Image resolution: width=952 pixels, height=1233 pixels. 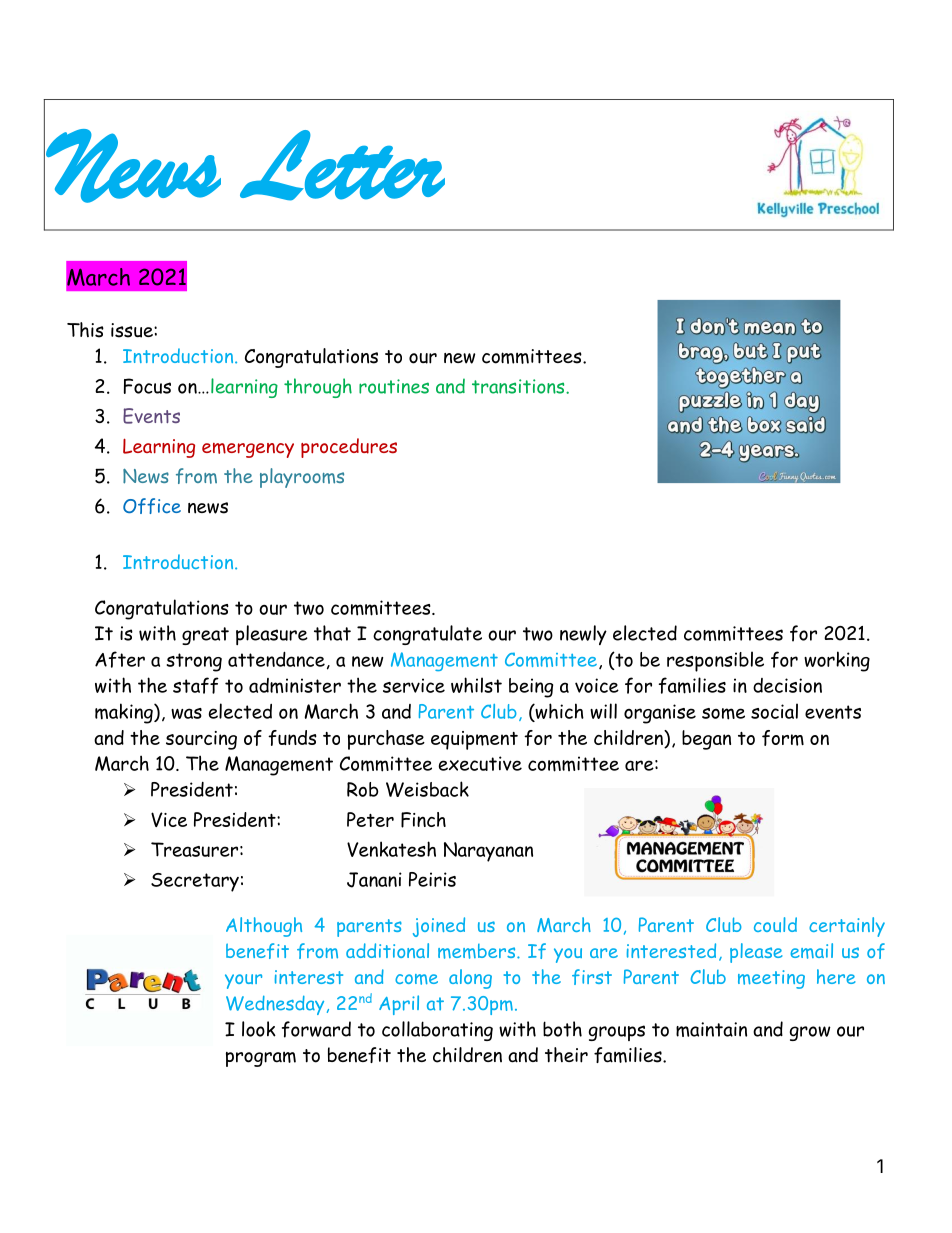 I want to click on Finch, so click(x=423, y=820).
